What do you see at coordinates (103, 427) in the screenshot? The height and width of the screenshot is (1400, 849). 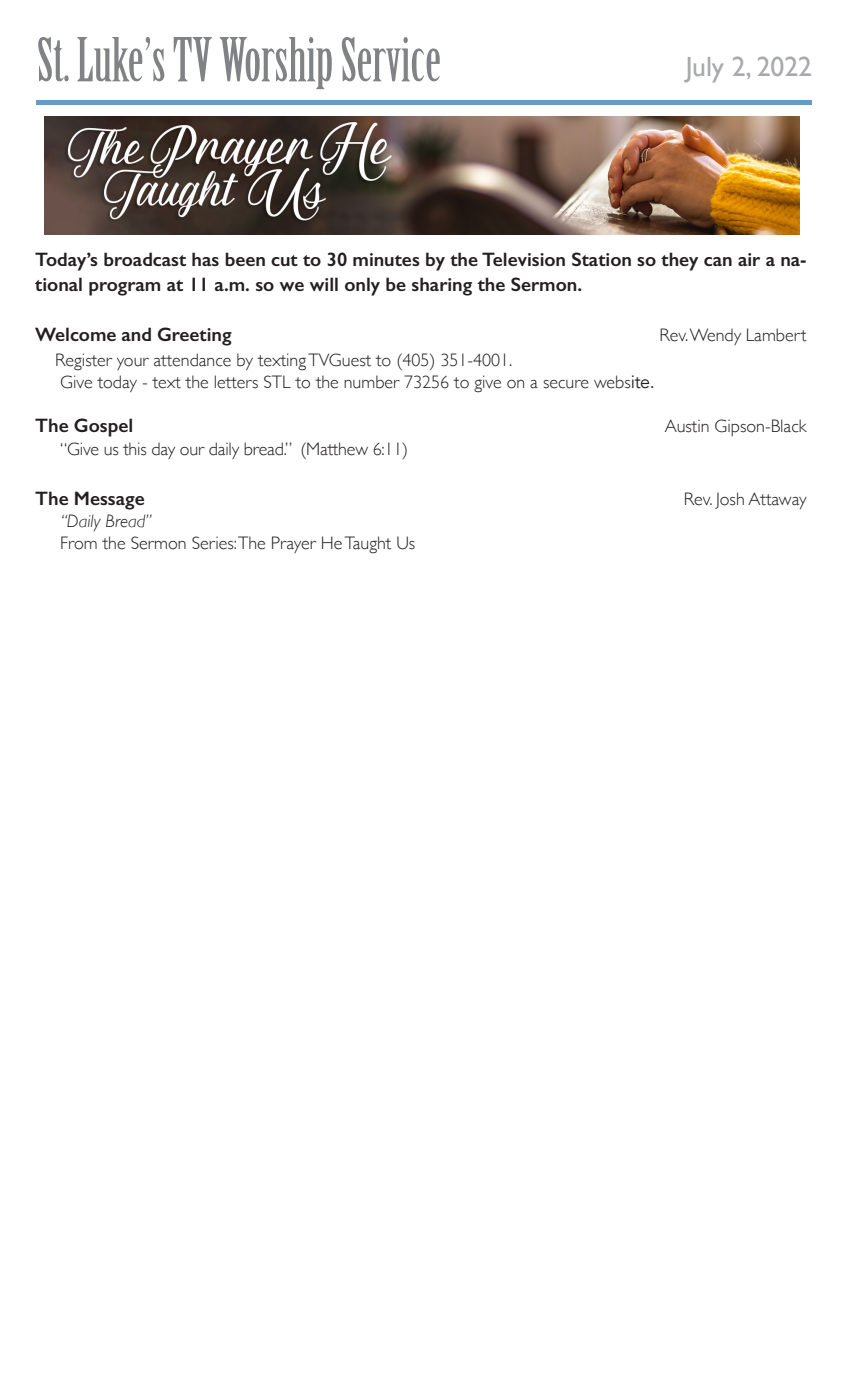 I see `Gospel` at bounding box center [103, 427].
